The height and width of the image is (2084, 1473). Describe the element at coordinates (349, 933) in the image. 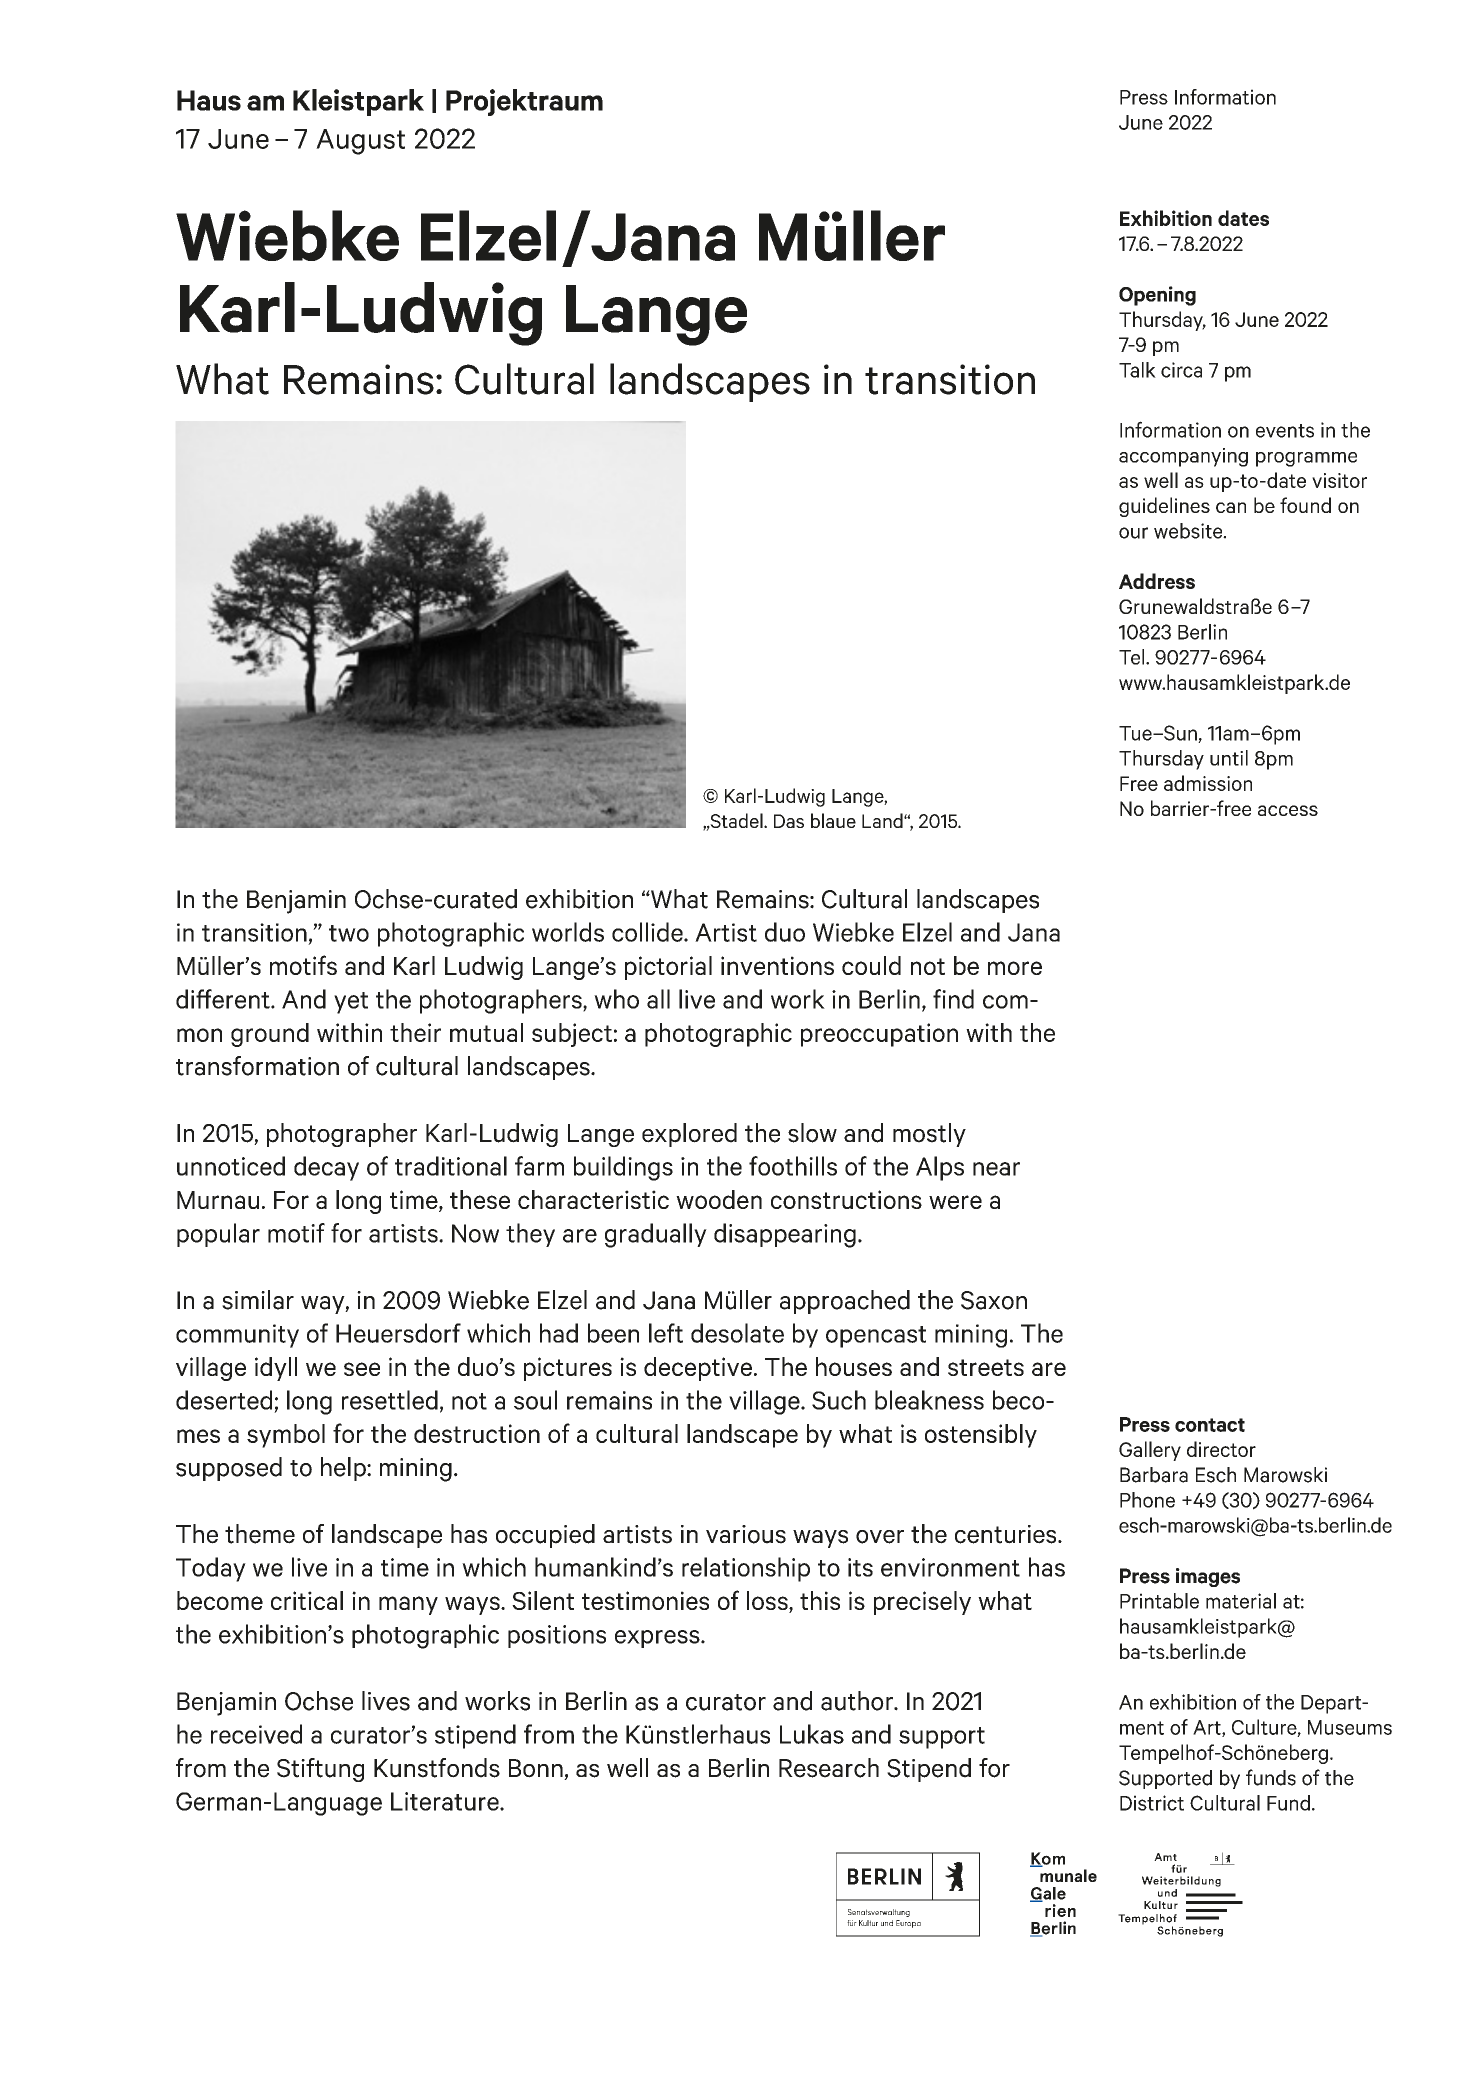

I see `two` at that location.
